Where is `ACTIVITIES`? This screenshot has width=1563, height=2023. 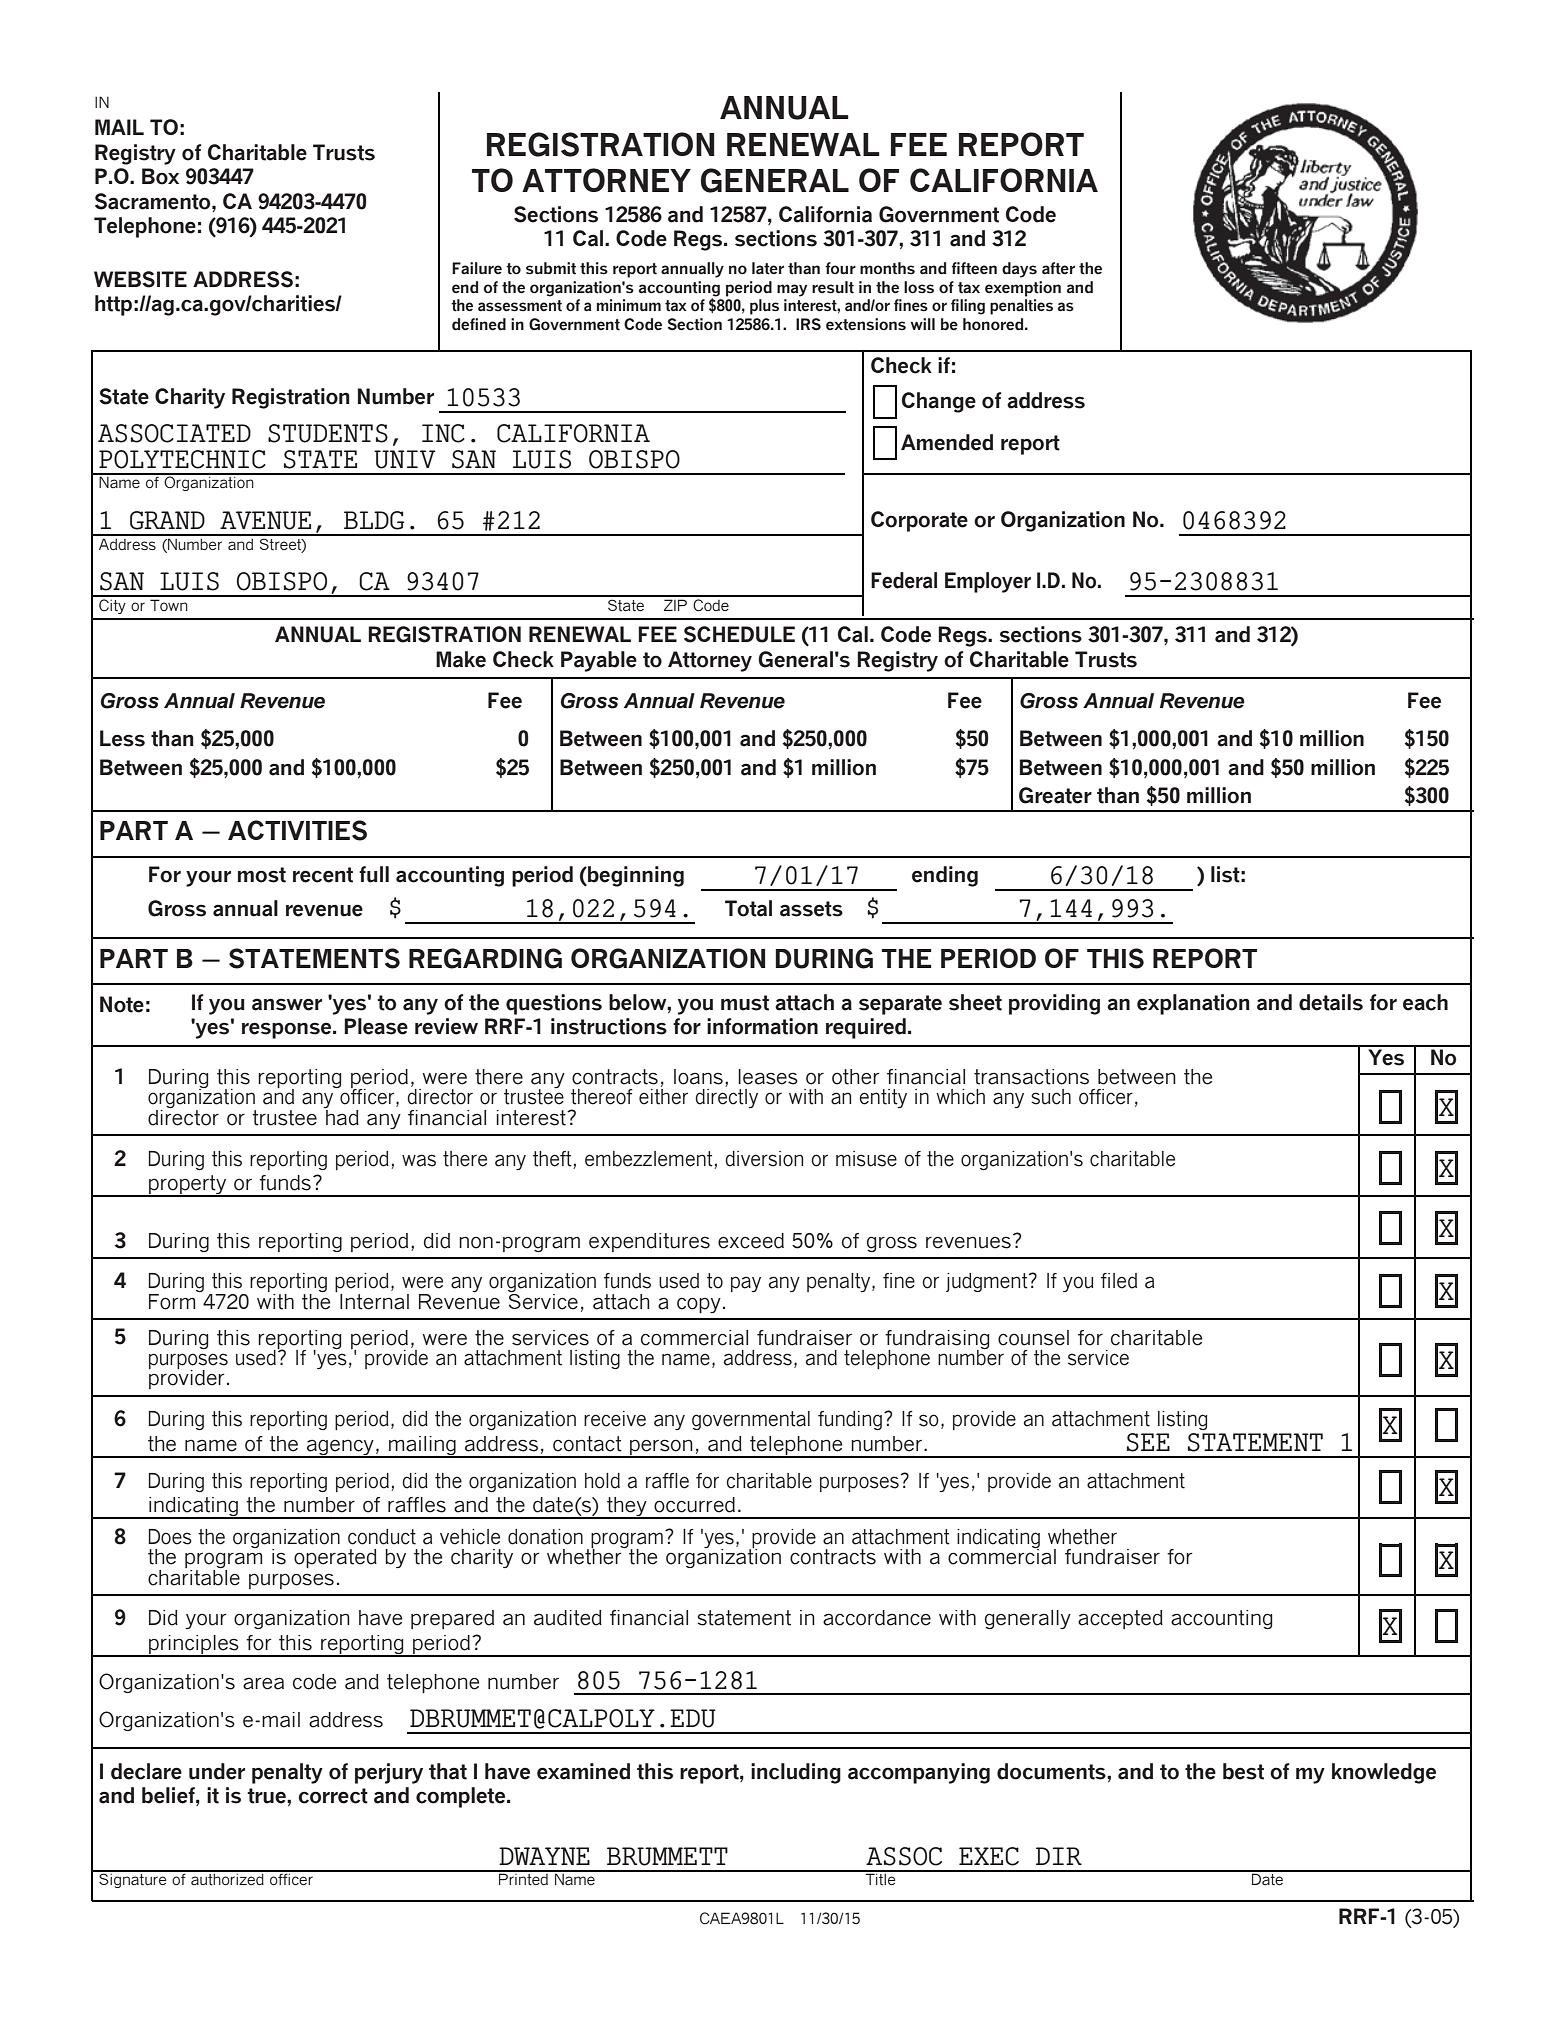
ACTIVITIES is located at coordinates (297, 830).
